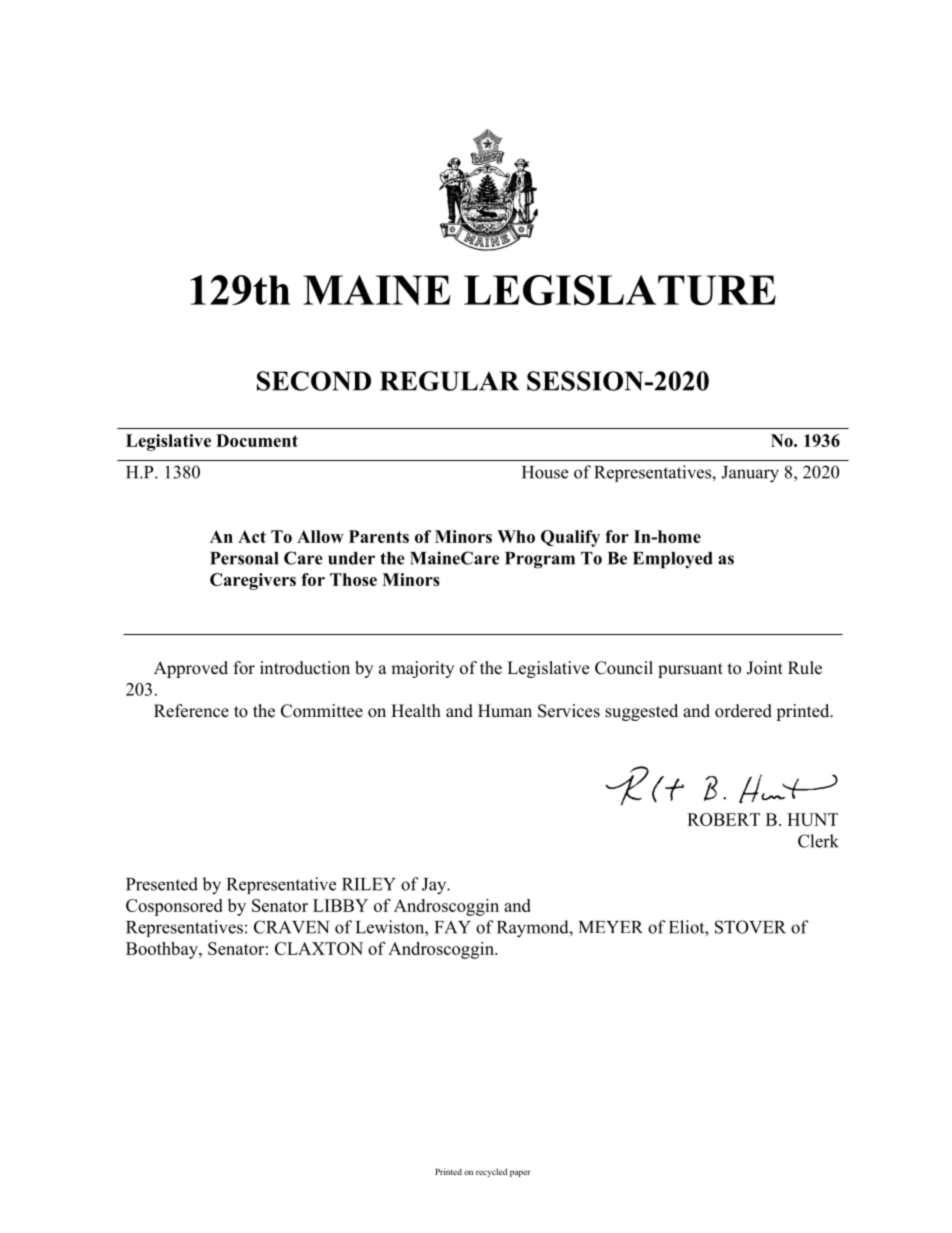  I want to click on ROBERT, so click(723, 819).
